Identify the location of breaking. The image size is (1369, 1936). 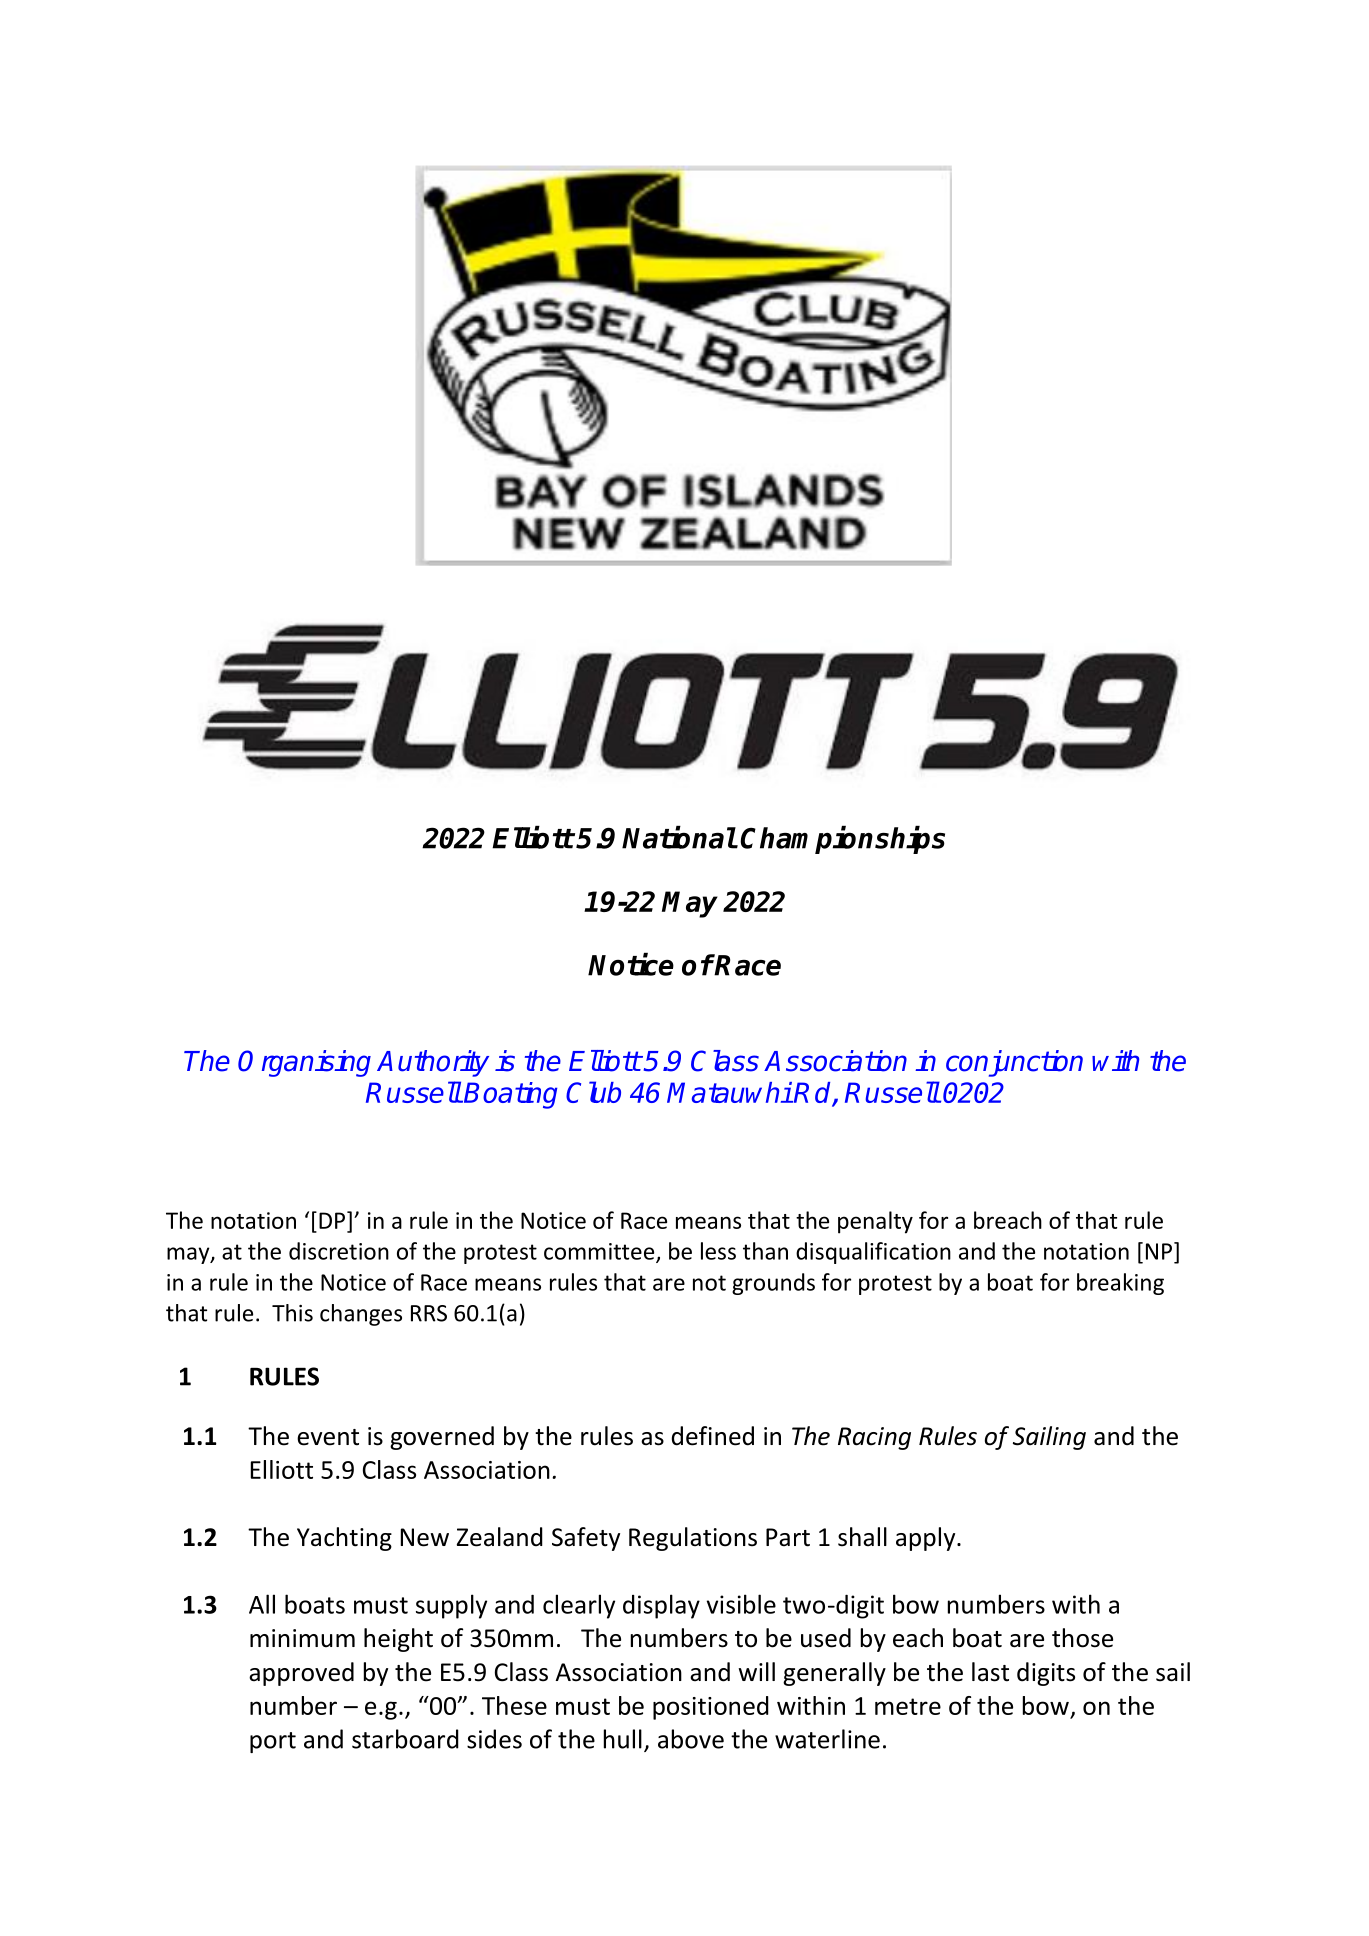
(1120, 1284).
